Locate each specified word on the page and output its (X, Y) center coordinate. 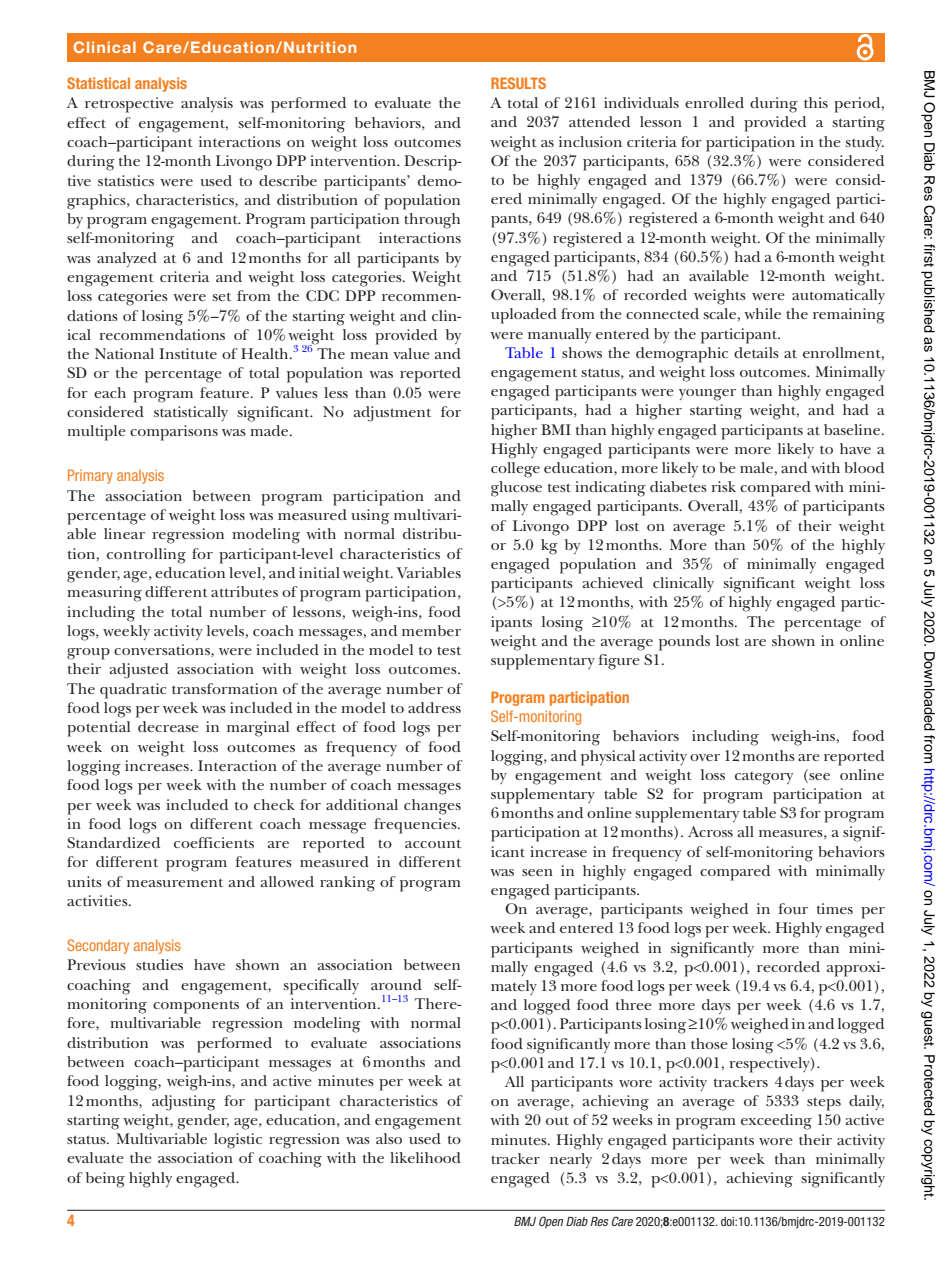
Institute (188, 353)
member (431, 630)
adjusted (139, 671)
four (793, 908)
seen (537, 872)
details (756, 352)
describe (288, 180)
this (816, 102)
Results (518, 83)
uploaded (524, 316)
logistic (238, 1141)
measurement (175, 882)
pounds (684, 643)
